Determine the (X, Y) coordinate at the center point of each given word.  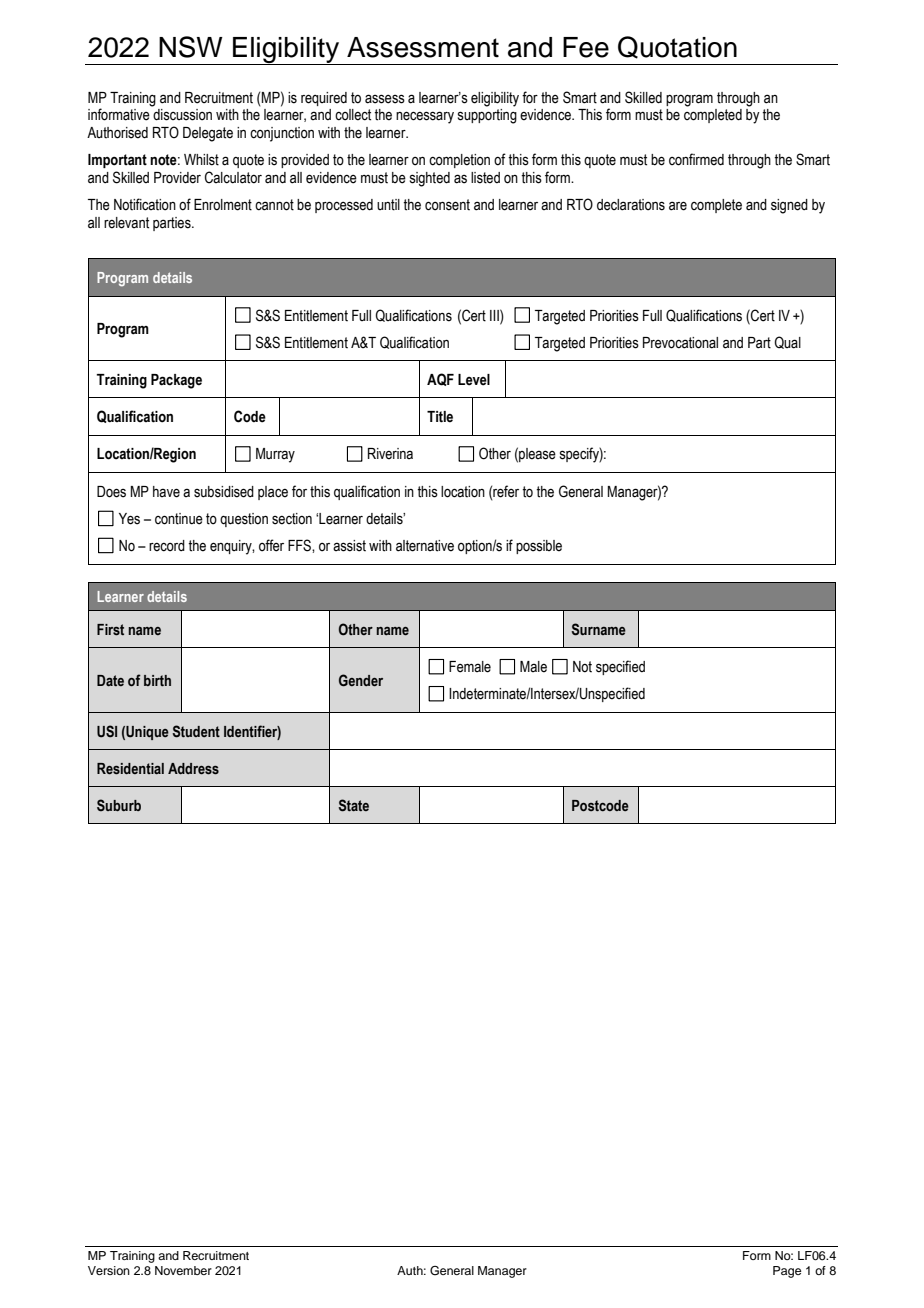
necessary (425, 117)
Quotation (677, 47)
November (183, 1270)
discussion (182, 115)
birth (157, 680)
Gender (361, 680)
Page (787, 1272)
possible (539, 547)
